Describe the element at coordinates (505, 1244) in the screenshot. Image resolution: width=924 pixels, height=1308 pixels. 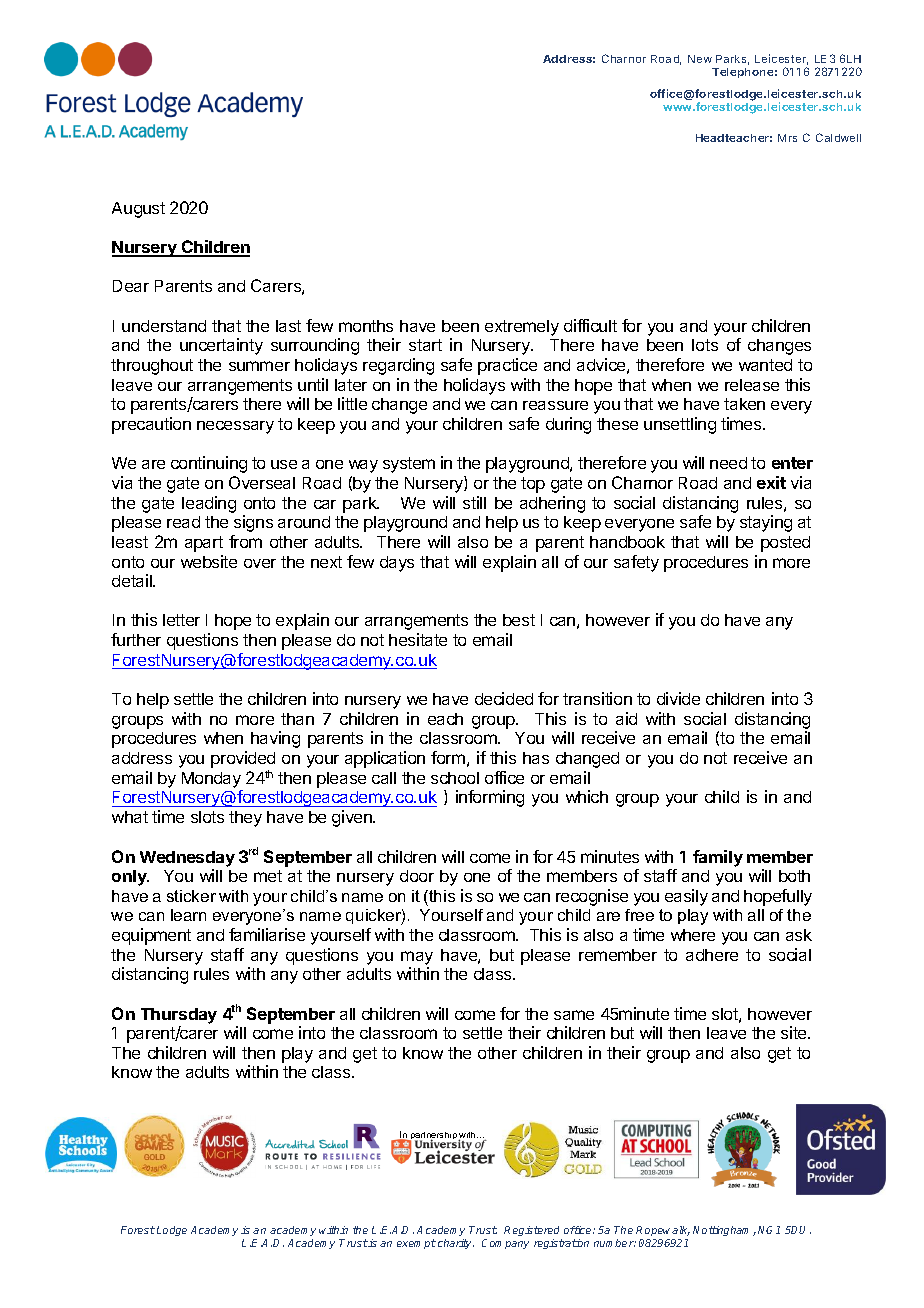
I see `Company` at that location.
